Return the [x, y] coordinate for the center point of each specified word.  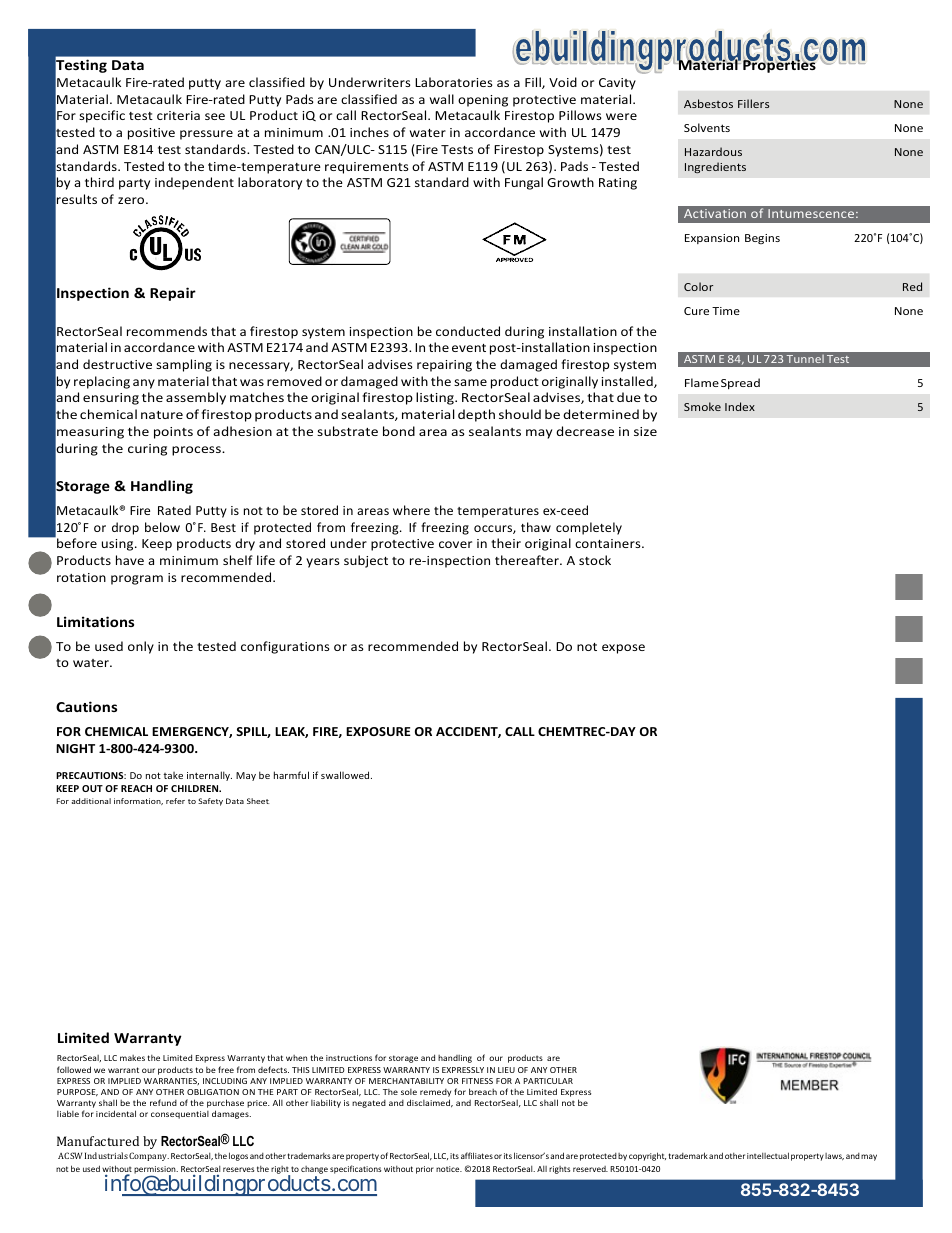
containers [609, 543]
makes [132, 1058]
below [162, 527]
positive [151, 134]
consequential [180, 1115]
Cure [696, 311]
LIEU [506, 1070]
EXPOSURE [378, 731]
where [411, 510]
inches [369, 132]
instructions [349, 1058]
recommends [167, 331]
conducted [468, 331]
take [173, 775]
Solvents [707, 127]
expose [623, 649]
